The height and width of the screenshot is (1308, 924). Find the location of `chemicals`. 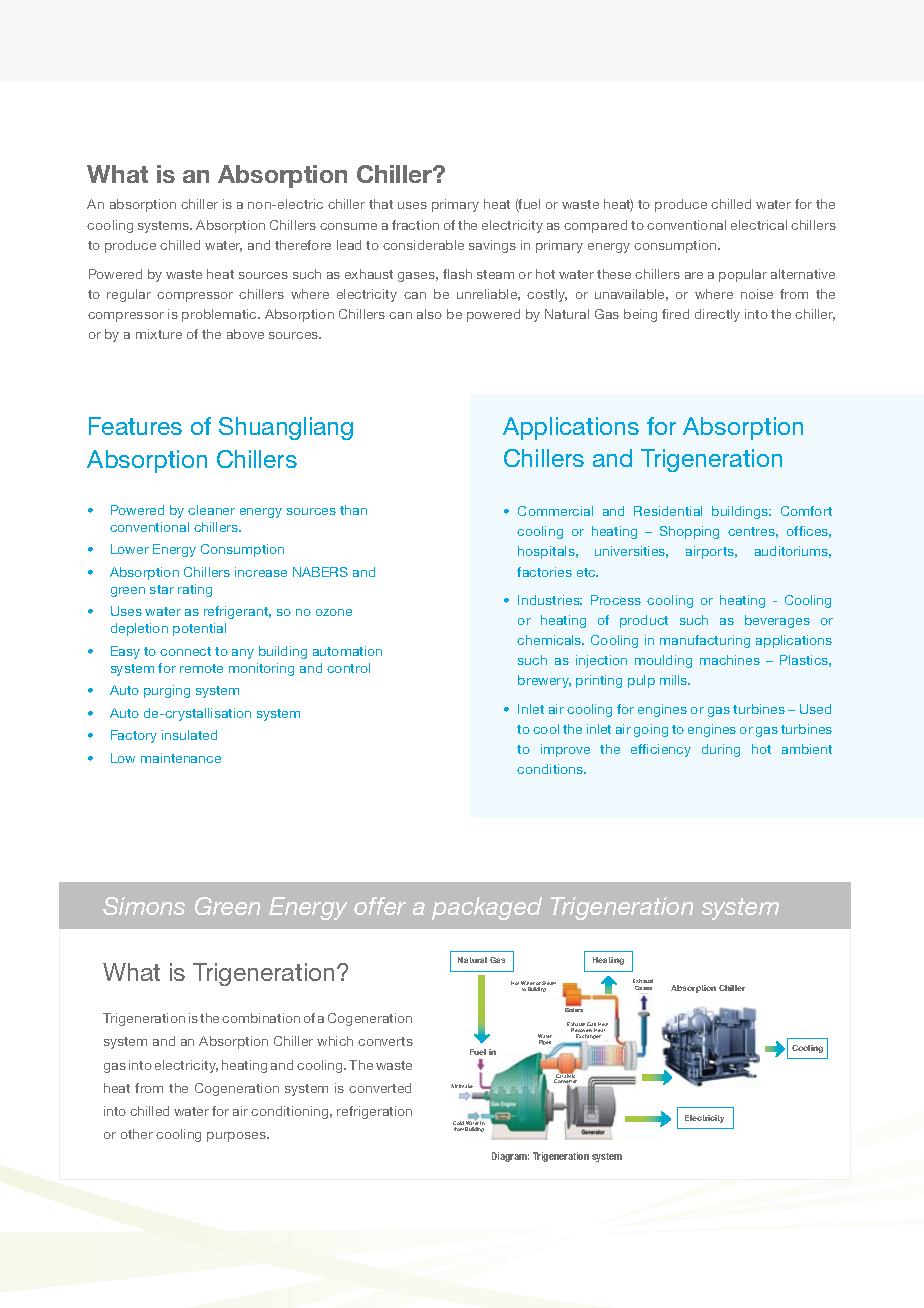

chemicals is located at coordinates (550, 640).
